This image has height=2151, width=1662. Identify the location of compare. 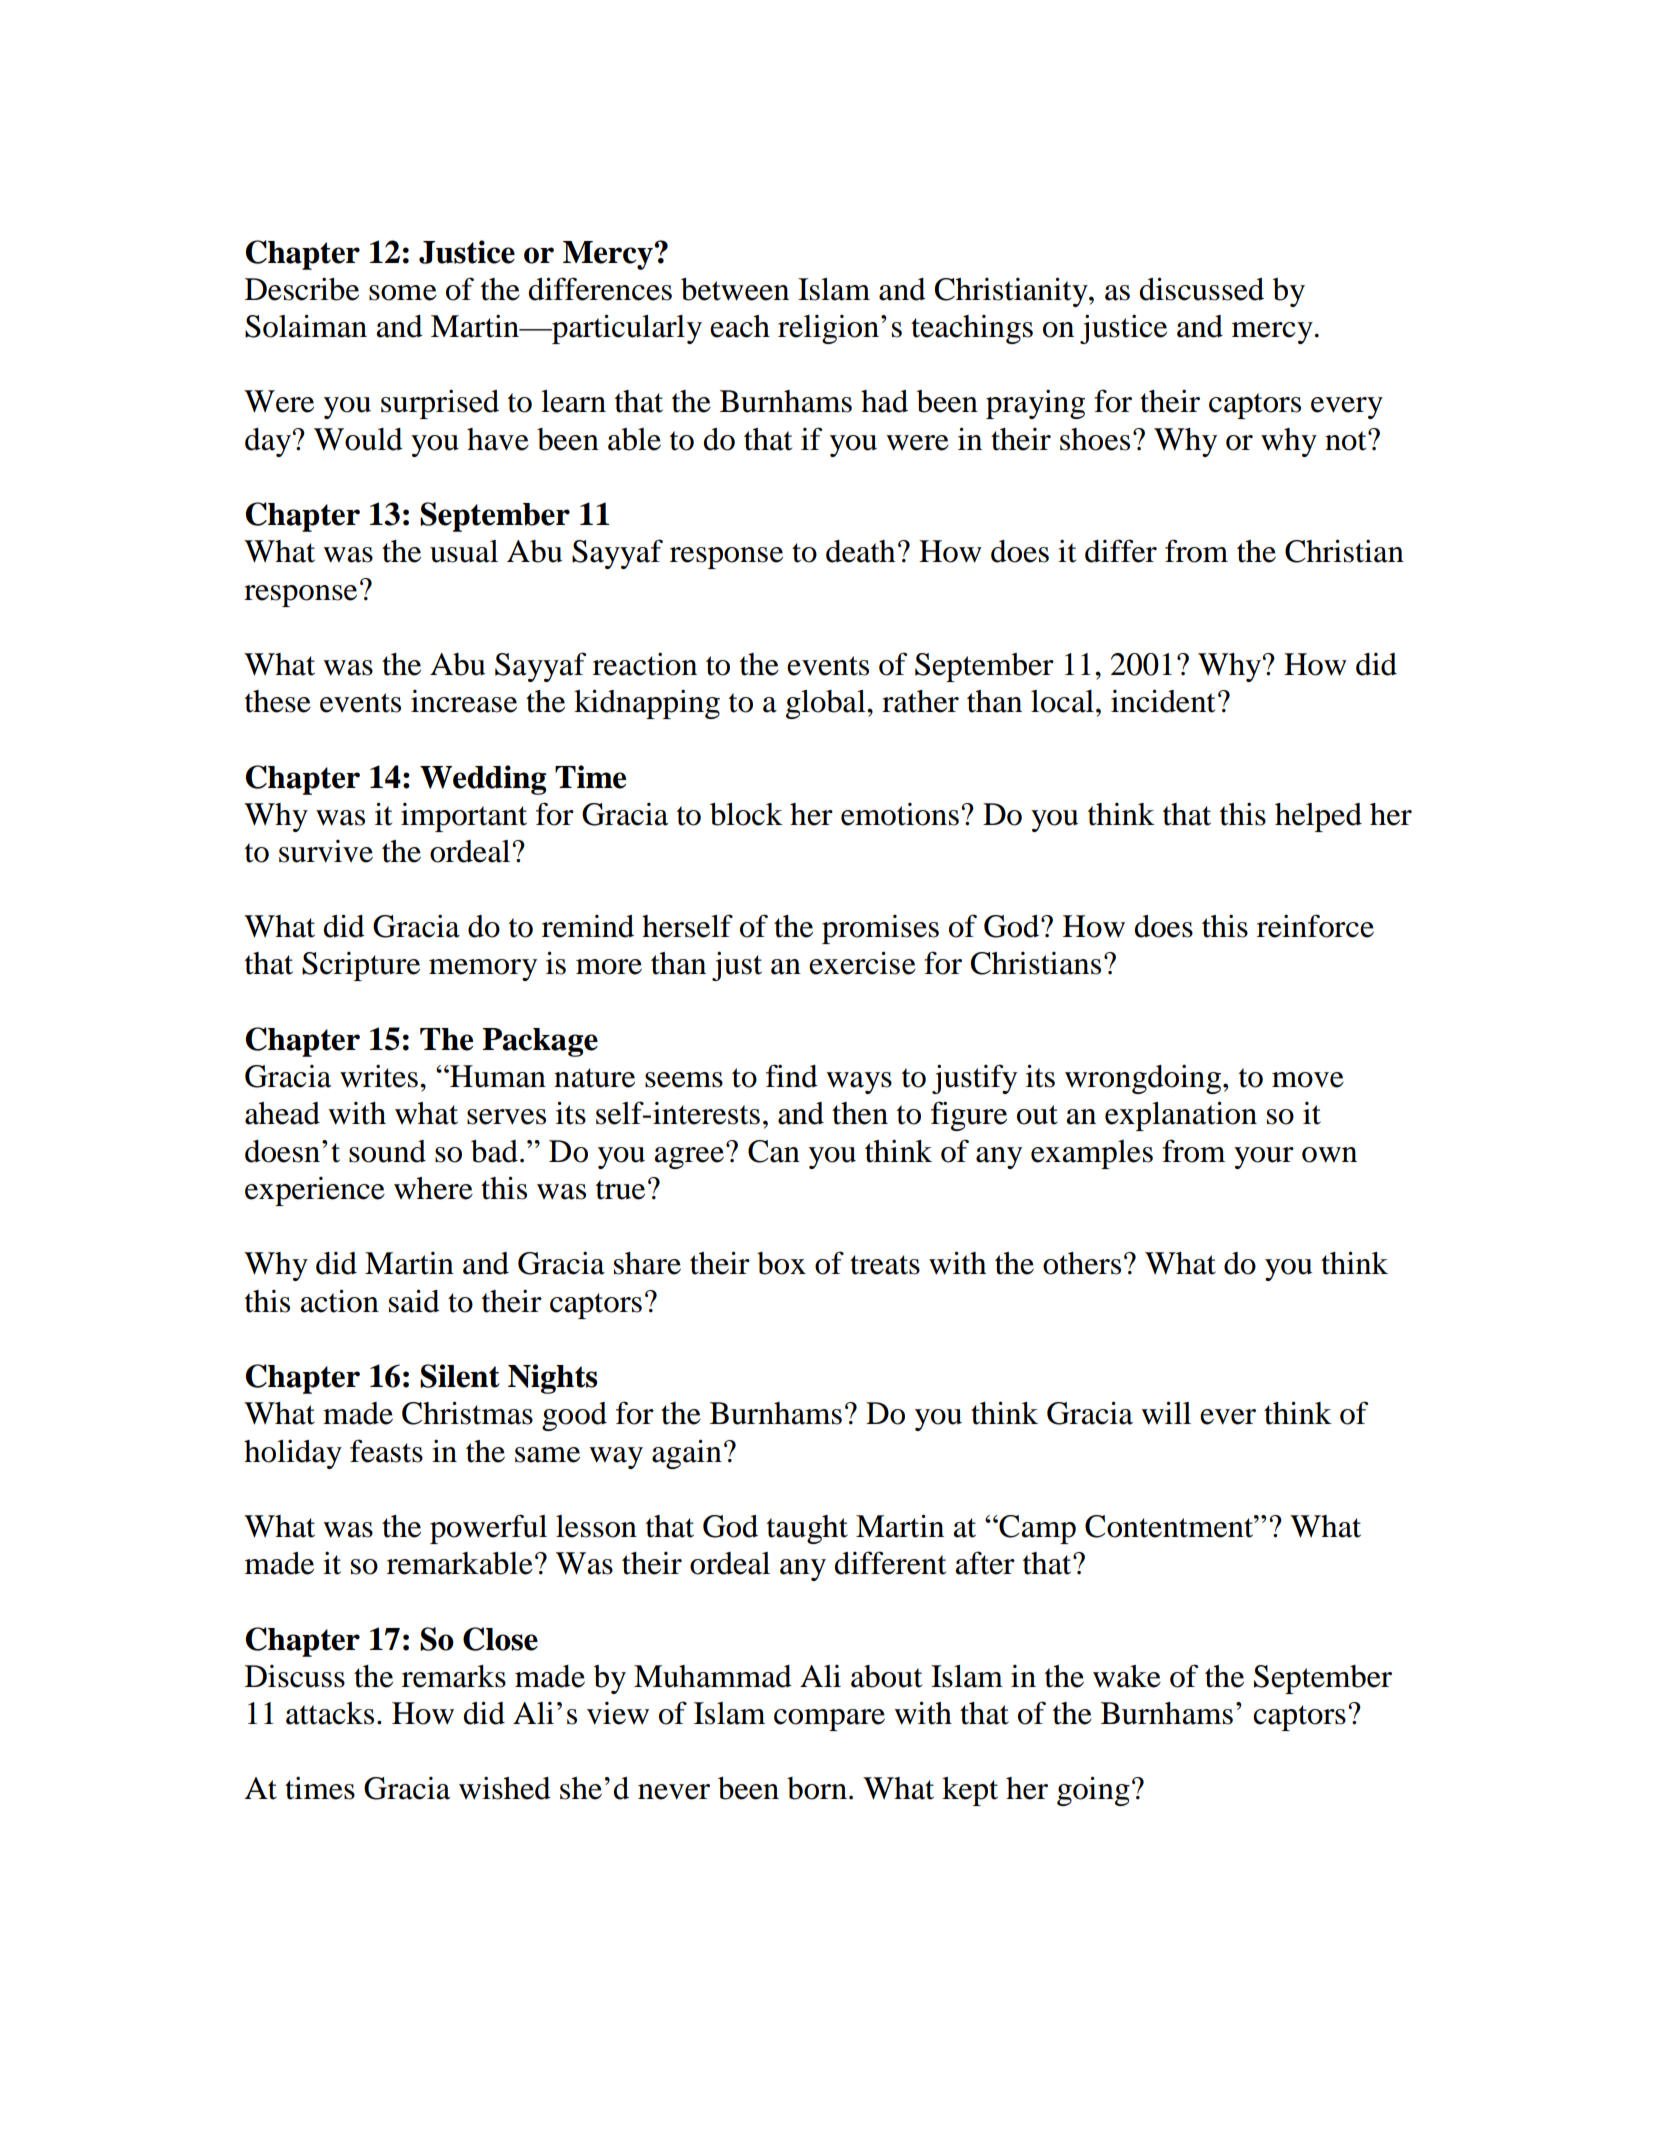
(829, 1720).
